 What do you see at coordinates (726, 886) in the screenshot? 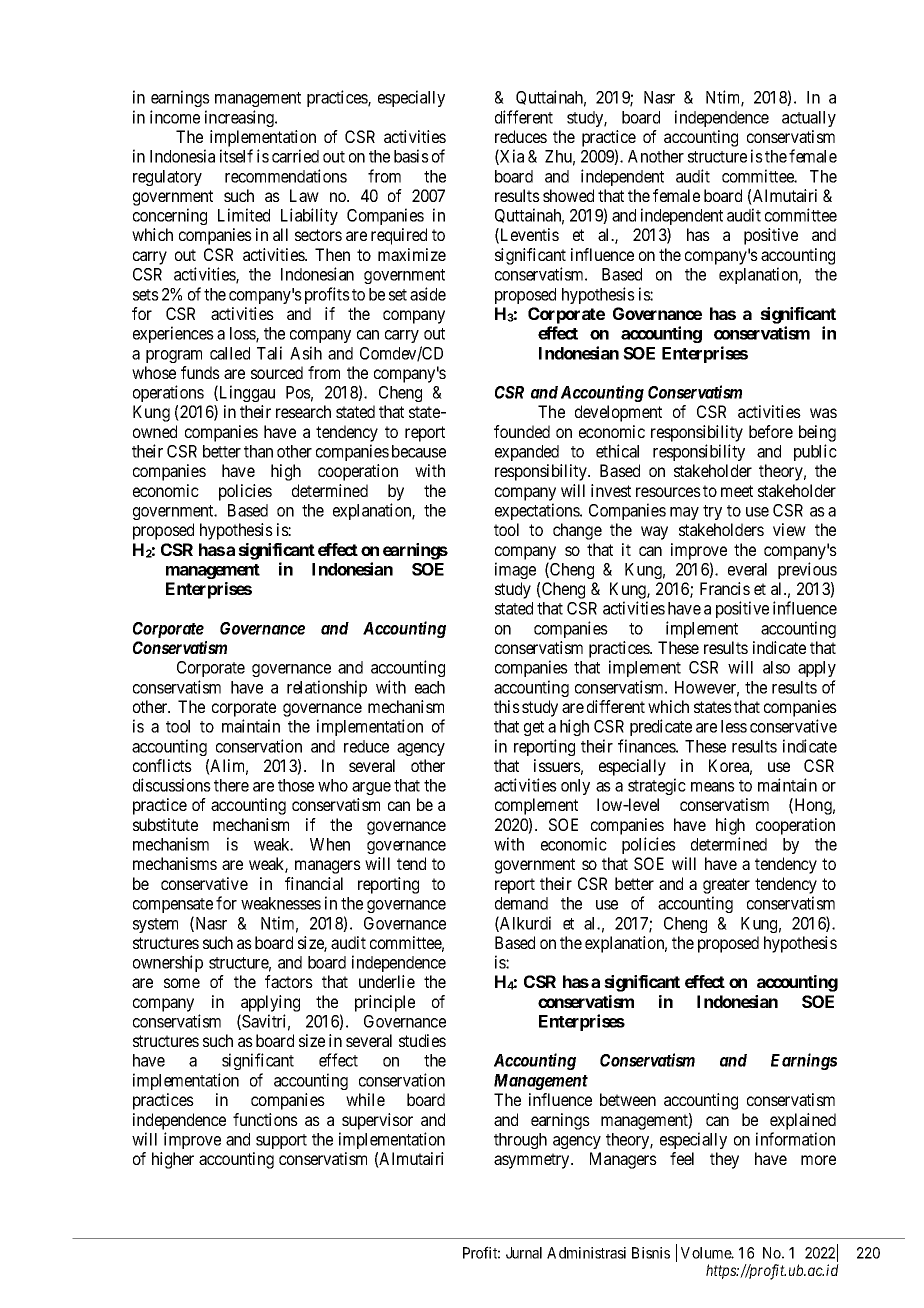
I see `greater` at bounding box center [726, 886].
